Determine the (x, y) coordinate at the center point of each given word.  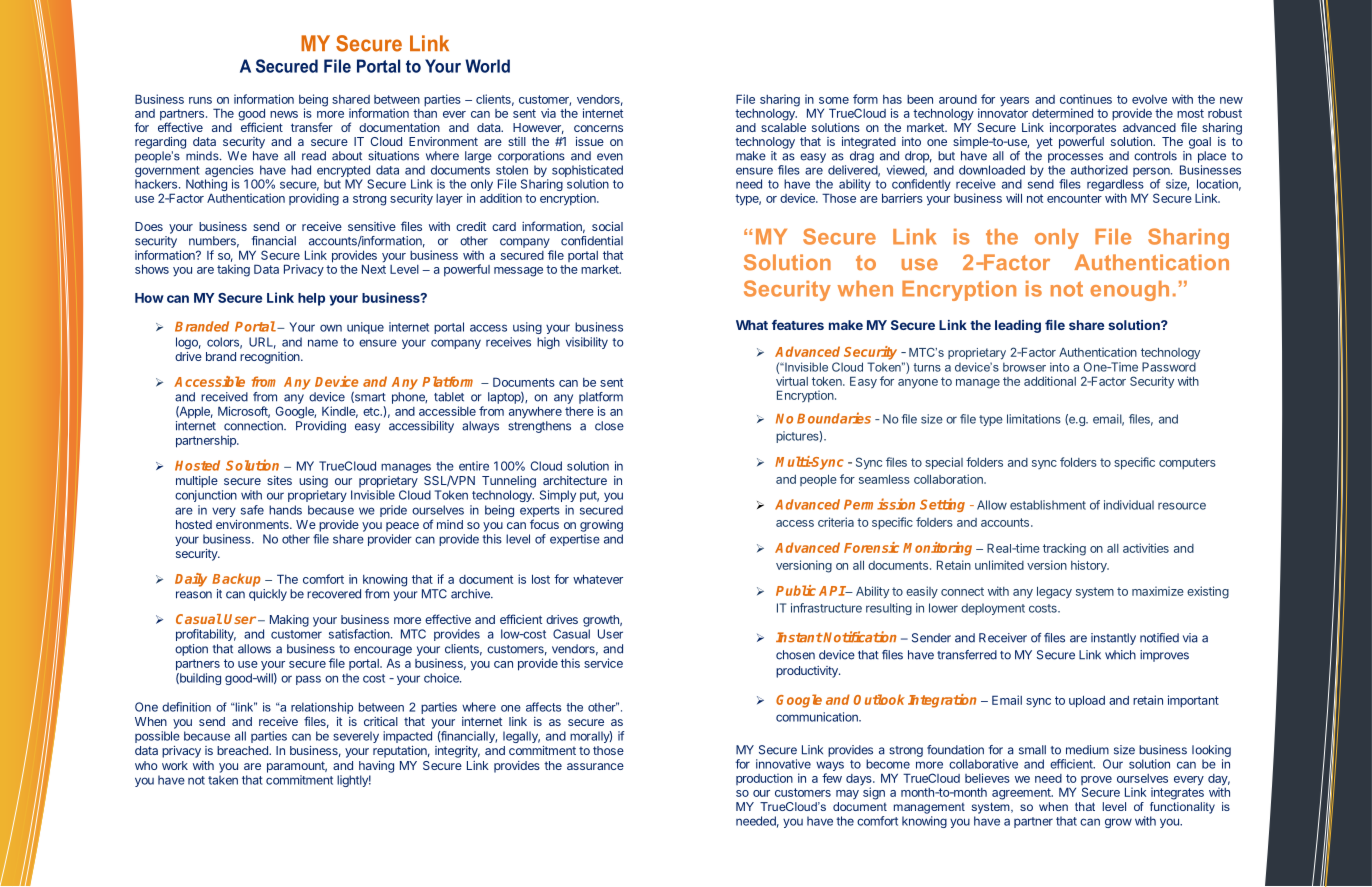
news (284, 114)
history (1090, 566)
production (764, 779)
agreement (1022, 794)
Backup (236, 580)
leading (1018, 326)
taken (223, 780)
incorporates (1083, 130)
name (323, 343)
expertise (575, 540)
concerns (598, 128)
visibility (587, 343)
